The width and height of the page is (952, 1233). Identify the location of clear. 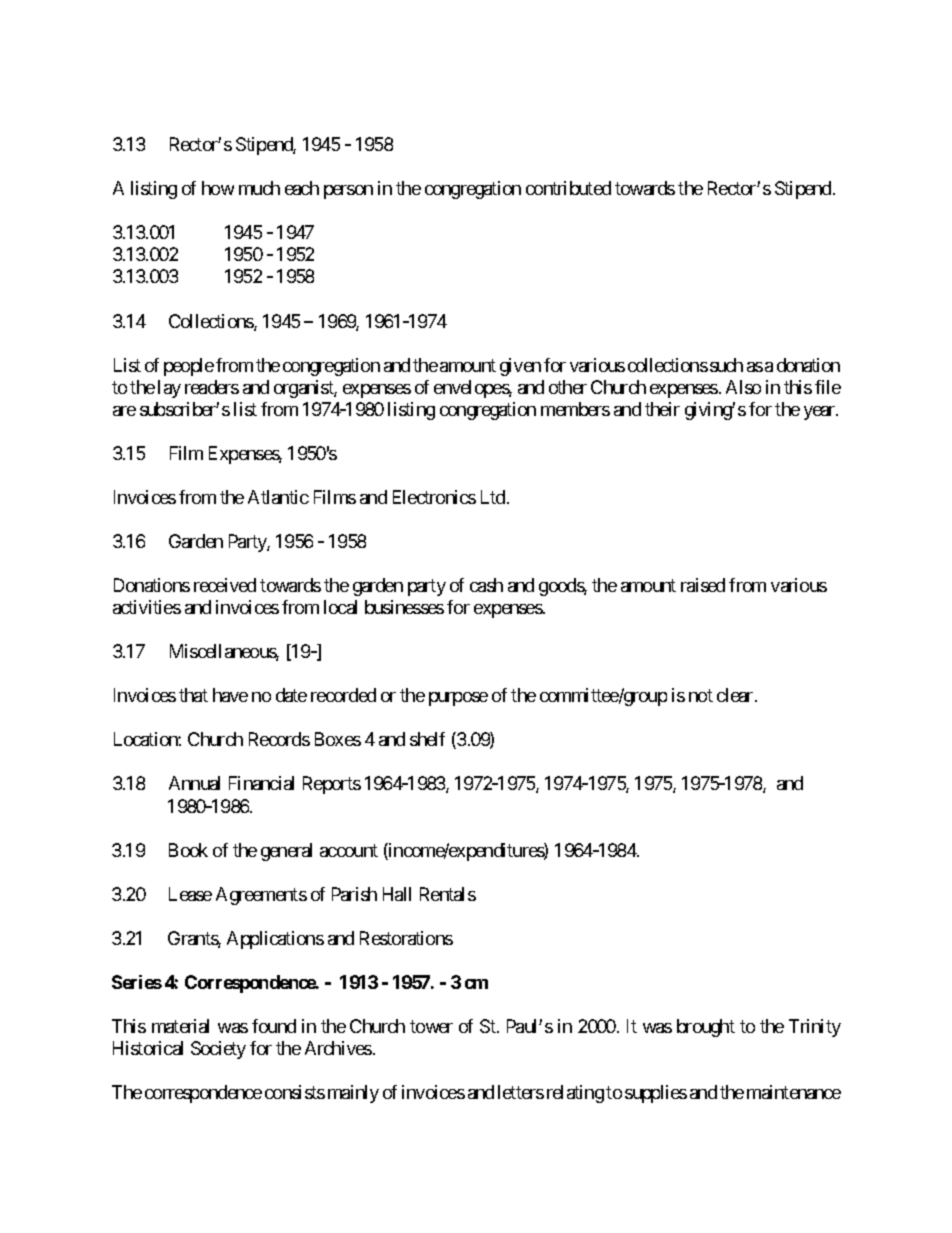
(736, 695).
